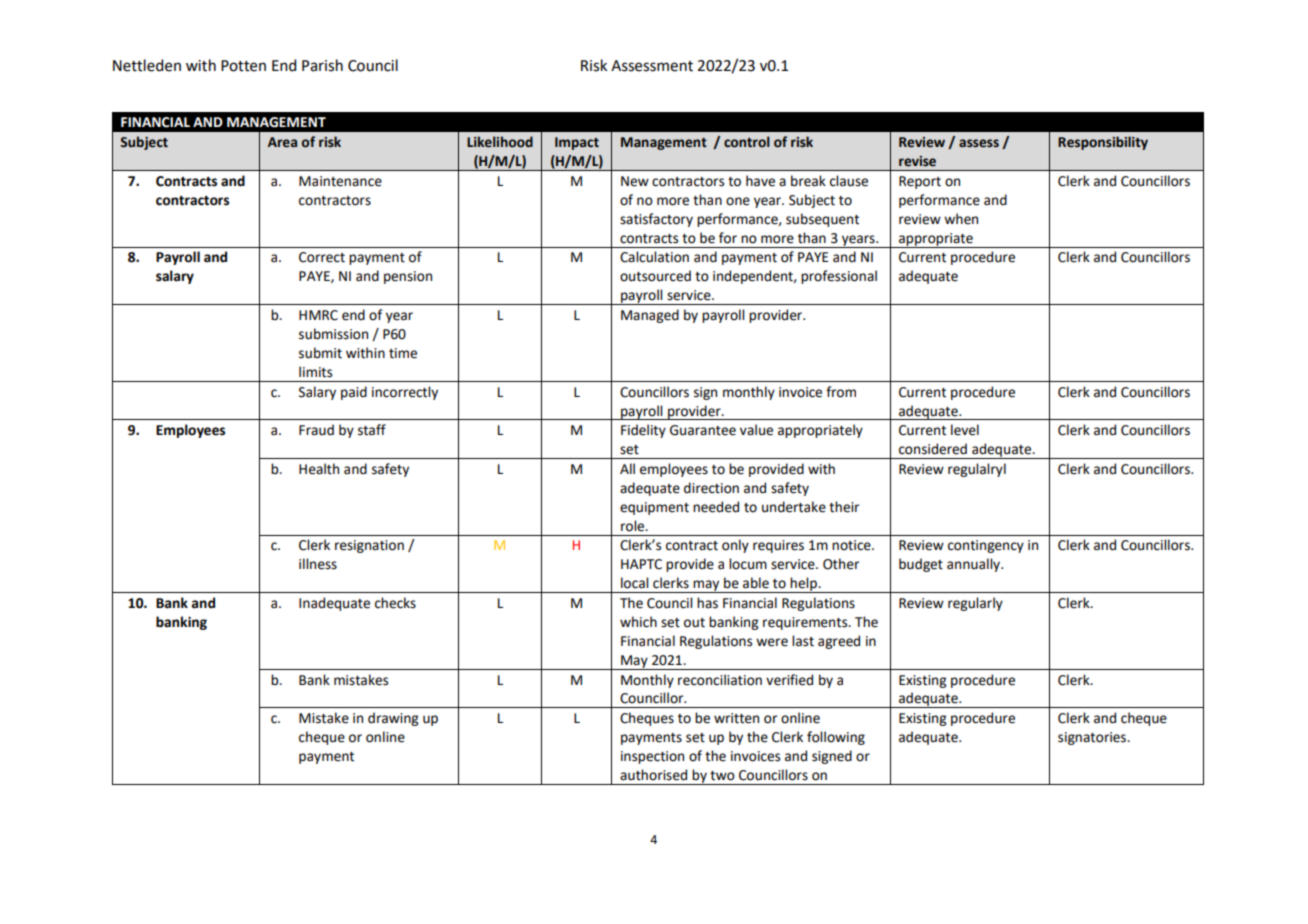 The width and height of the screenshot is (1308, 924). What do you see at coordinates (322, 65) in the screenshot?
I see `Parish` at bounding box center [322, 65].
